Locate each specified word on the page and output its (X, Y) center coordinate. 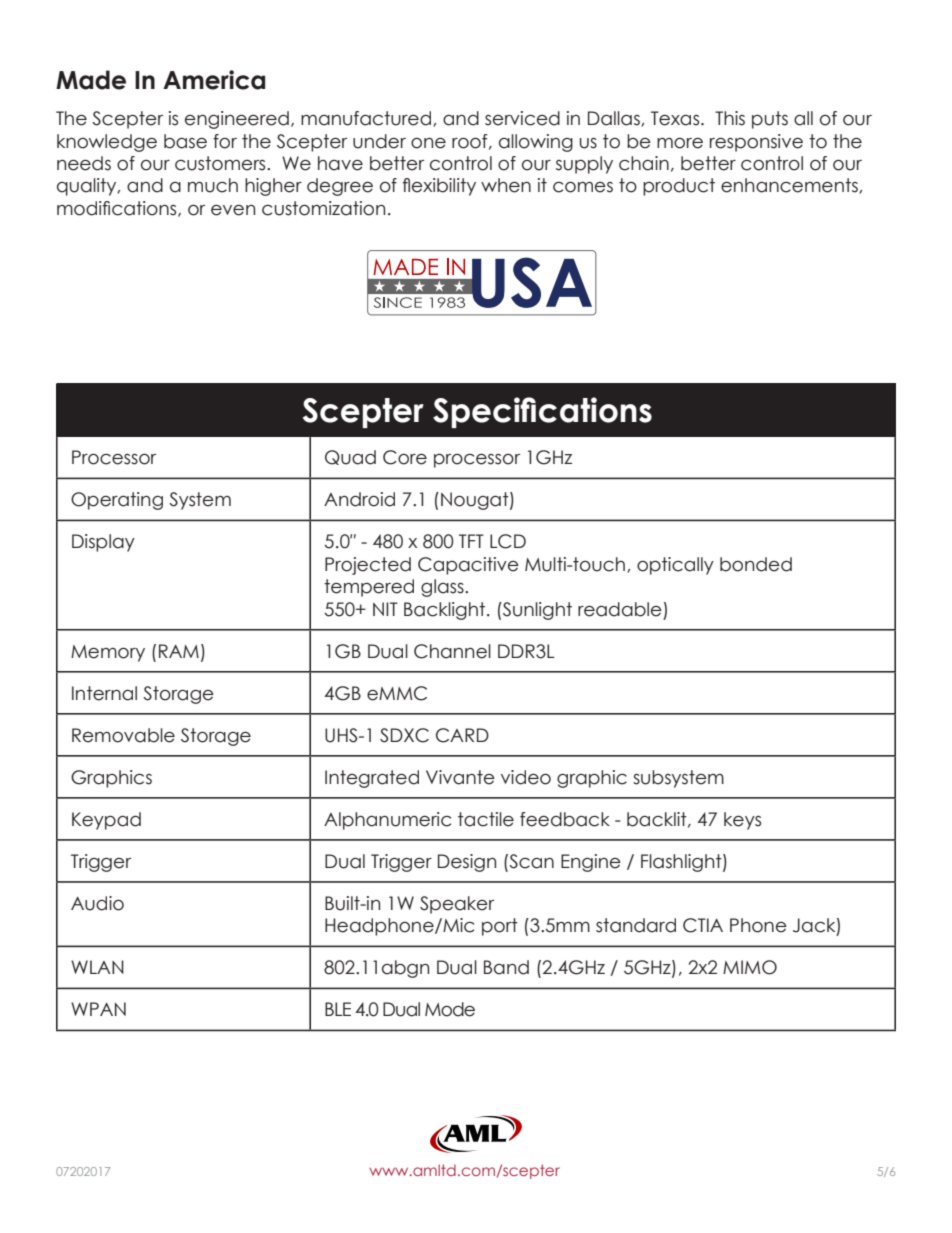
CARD (462, 735)
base (185, 141)
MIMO (750, 967)
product (679, 187)
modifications (118, 209)
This (730, 118)
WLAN (97, 967)
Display (103, 543)
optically (675, 566)
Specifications (542, 412)
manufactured (367, 119)
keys (742, 821)
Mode (450, 1009)
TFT (471, 541)
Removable (123, 735)
